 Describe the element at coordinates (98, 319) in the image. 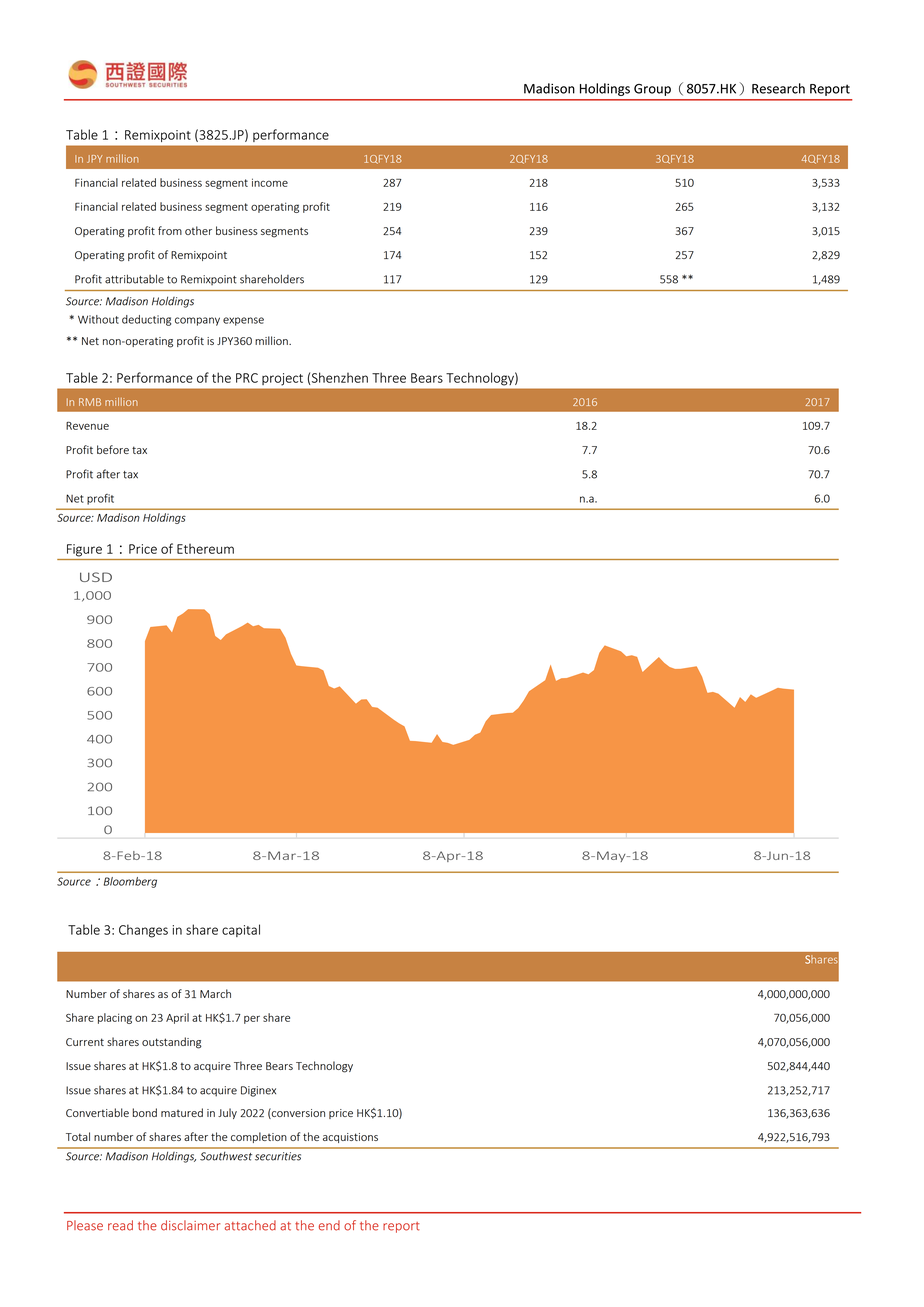

I see `Without` at that location.
